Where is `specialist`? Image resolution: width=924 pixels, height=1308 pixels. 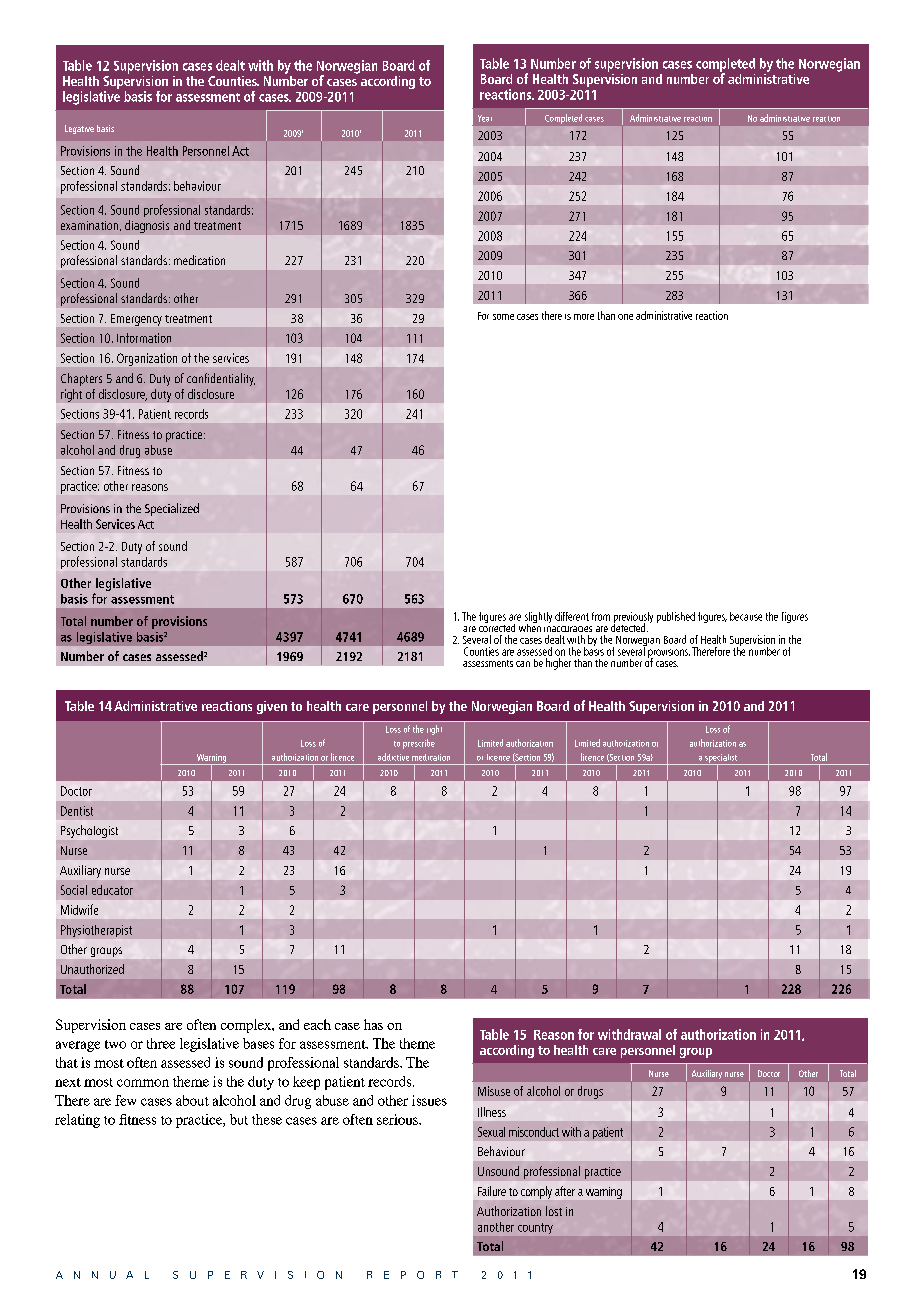 specialist is located at coordinates (721, 759).
